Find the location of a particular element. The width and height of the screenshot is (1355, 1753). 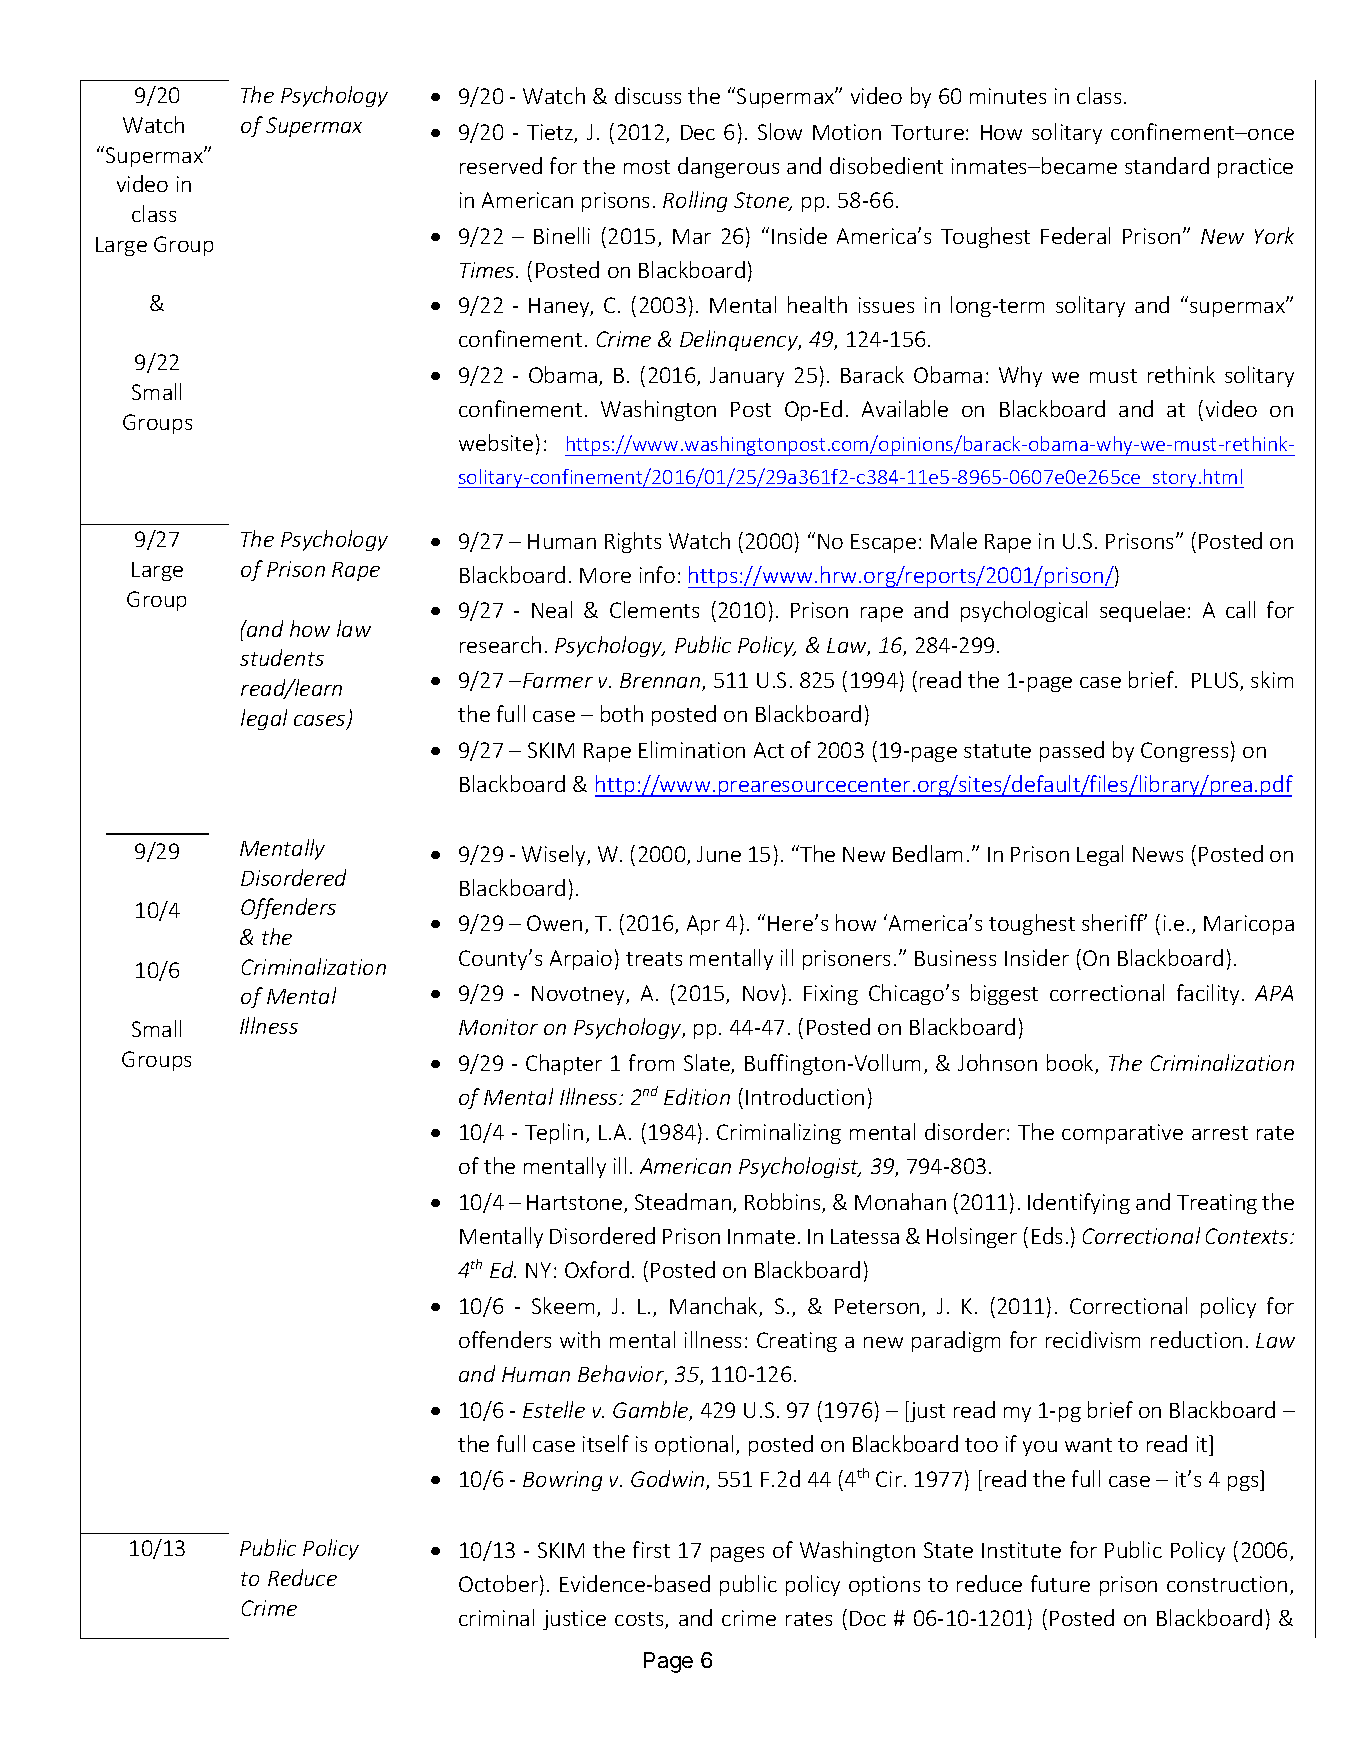

costs is located at coordinates (640, 1620).
